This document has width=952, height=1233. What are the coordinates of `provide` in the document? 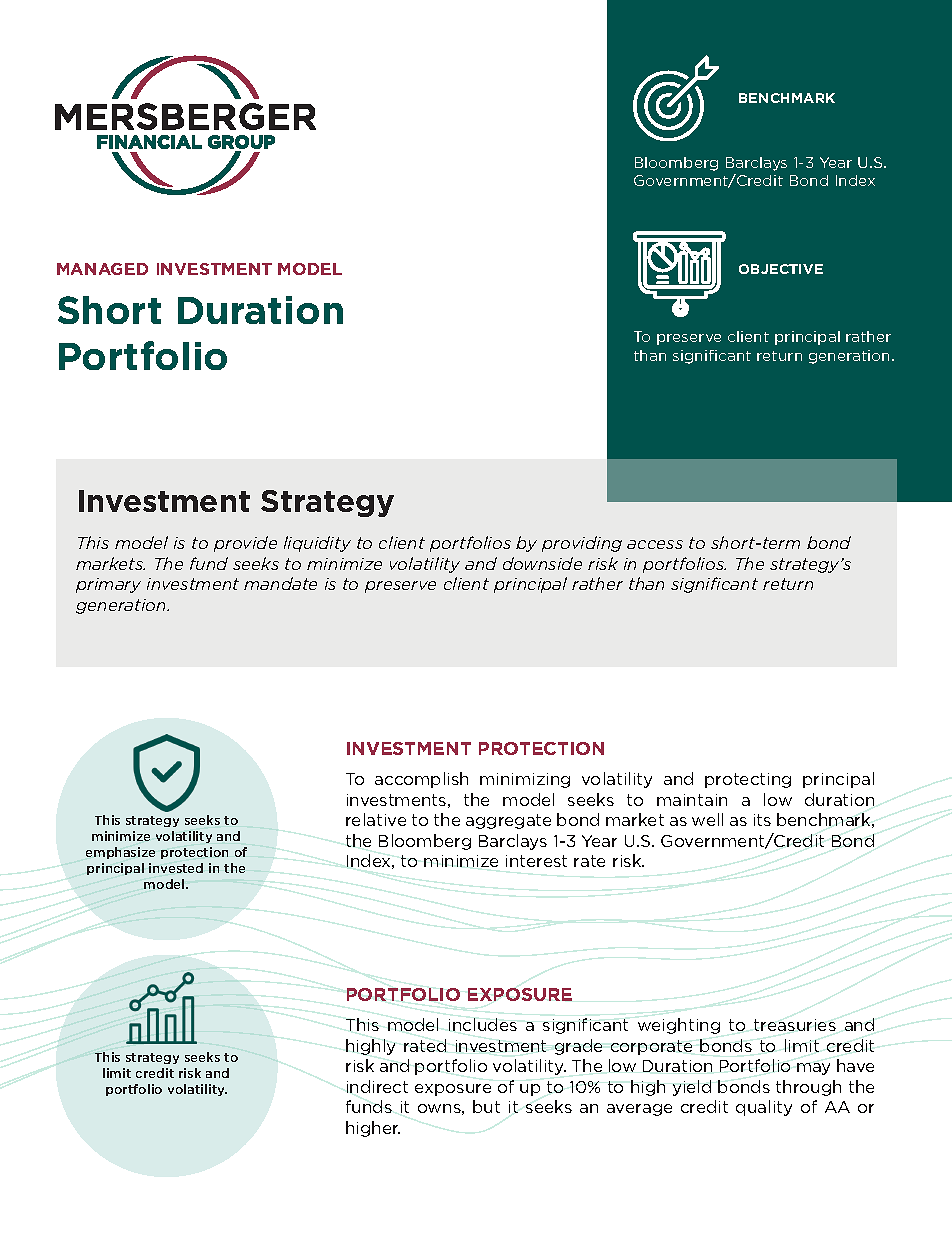 It's located at (245, 544).
